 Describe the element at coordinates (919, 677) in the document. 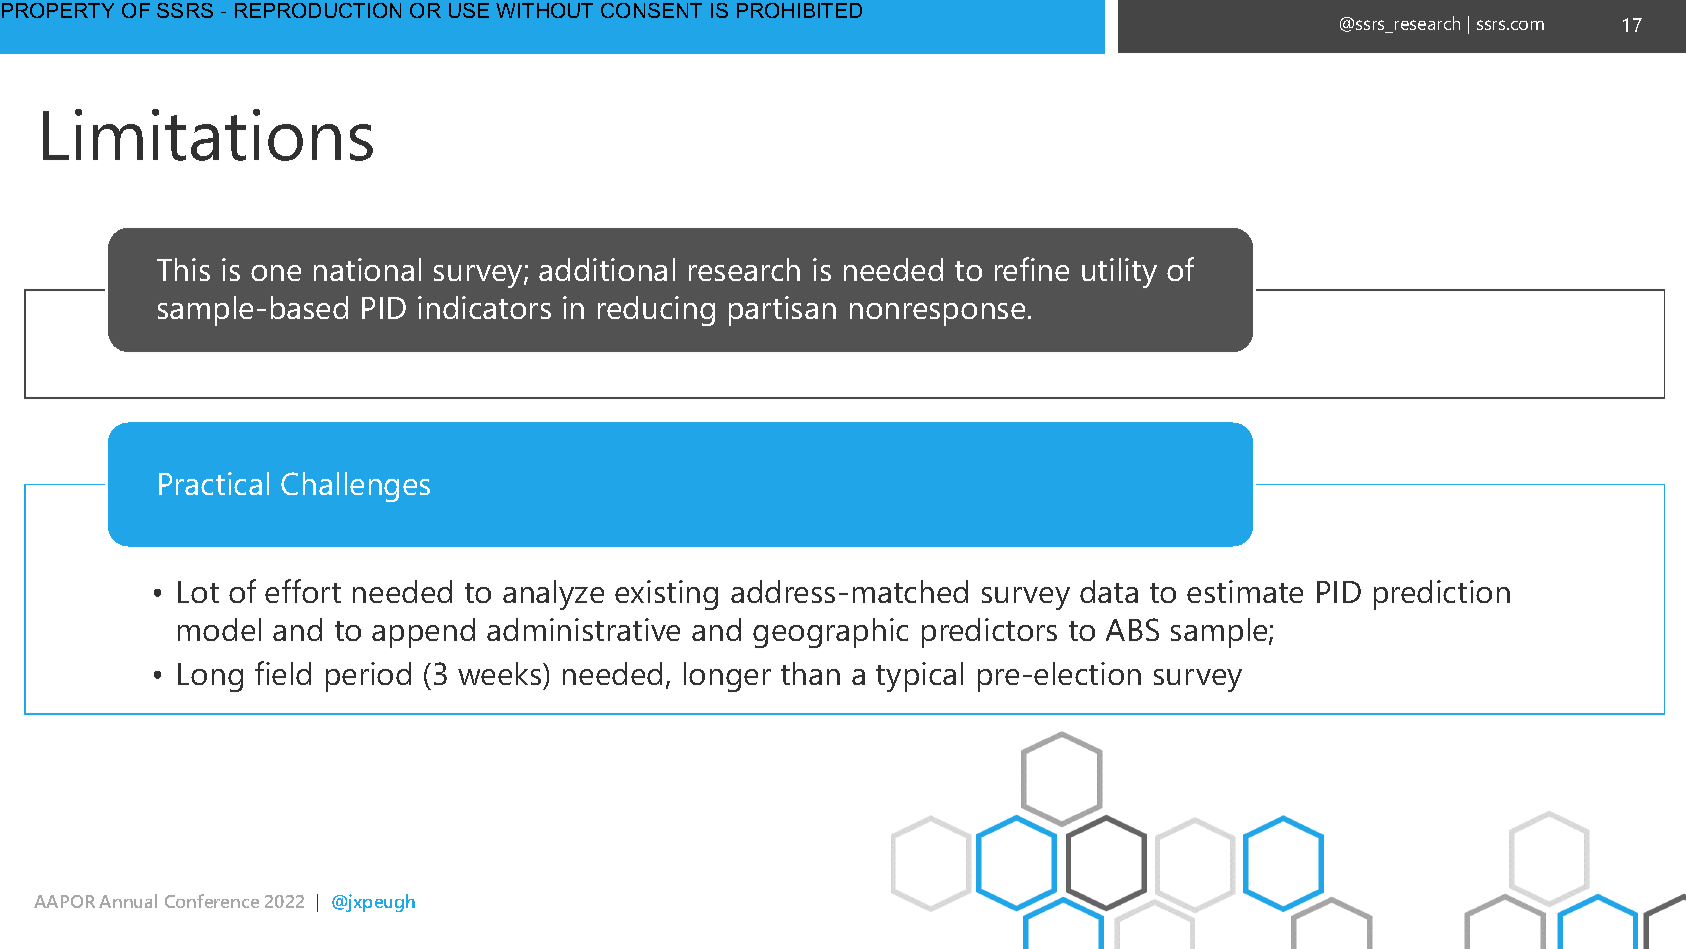

I see `typical` at that location.
